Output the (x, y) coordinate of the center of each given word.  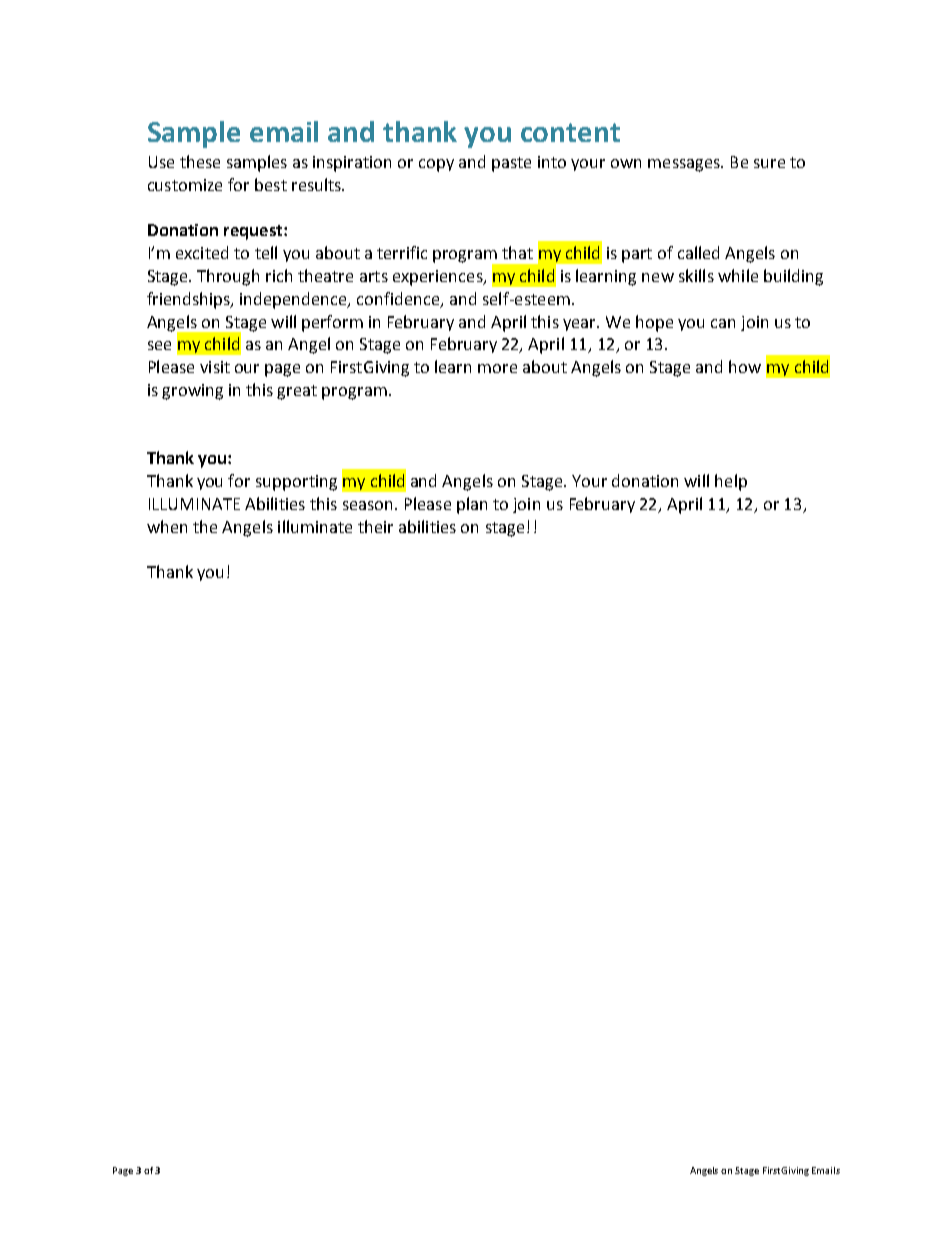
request (253, 232)
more (497, 368)
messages (685, 165)
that (517, 252)
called (698, 252)
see (159, 345)
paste (511, 164)
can (723, 323)
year (580, 325)
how (745, 366)
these (200, 161)
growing (192, 392)
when (167, 526)
